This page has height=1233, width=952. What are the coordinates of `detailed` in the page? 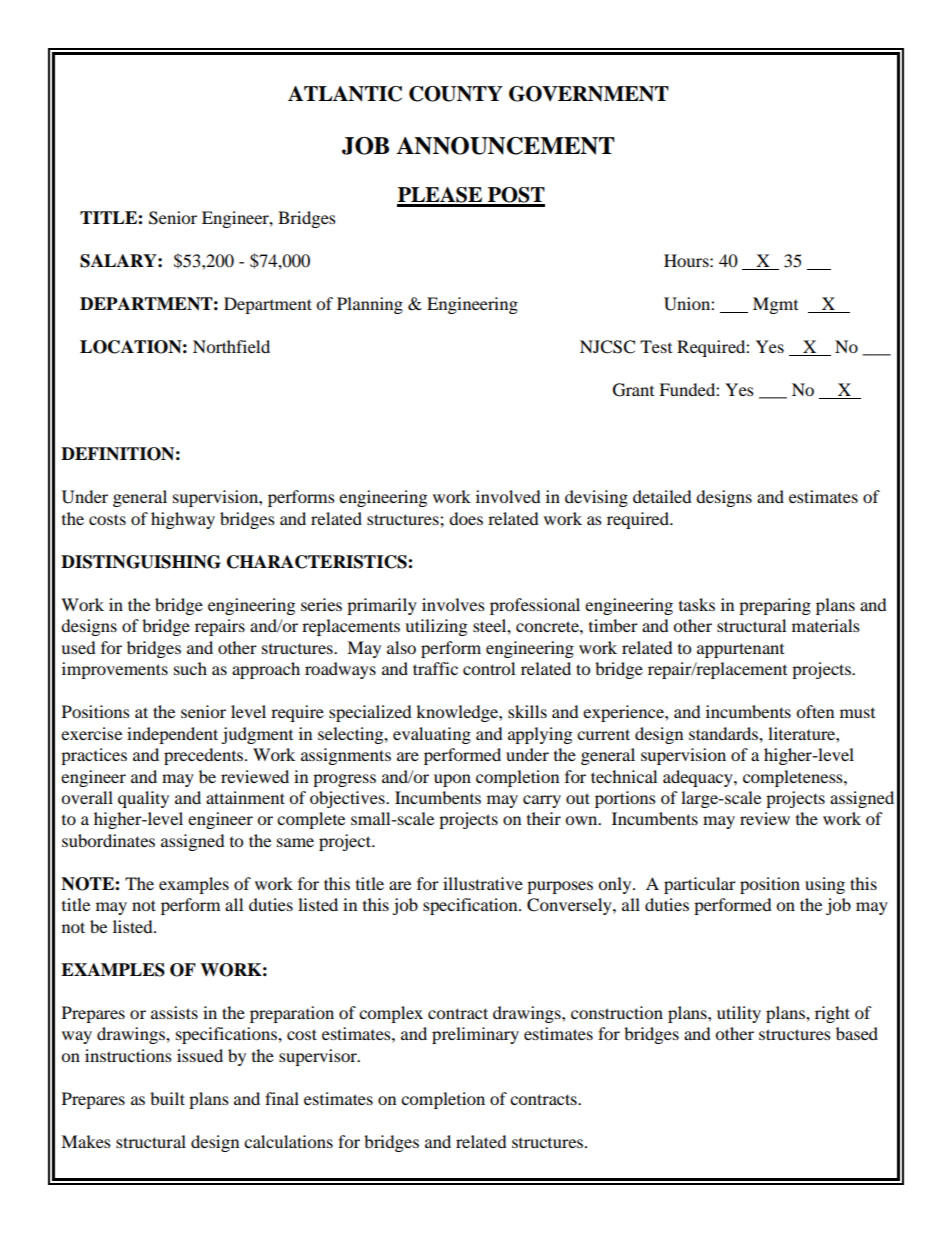 It's located at (662, 496).
